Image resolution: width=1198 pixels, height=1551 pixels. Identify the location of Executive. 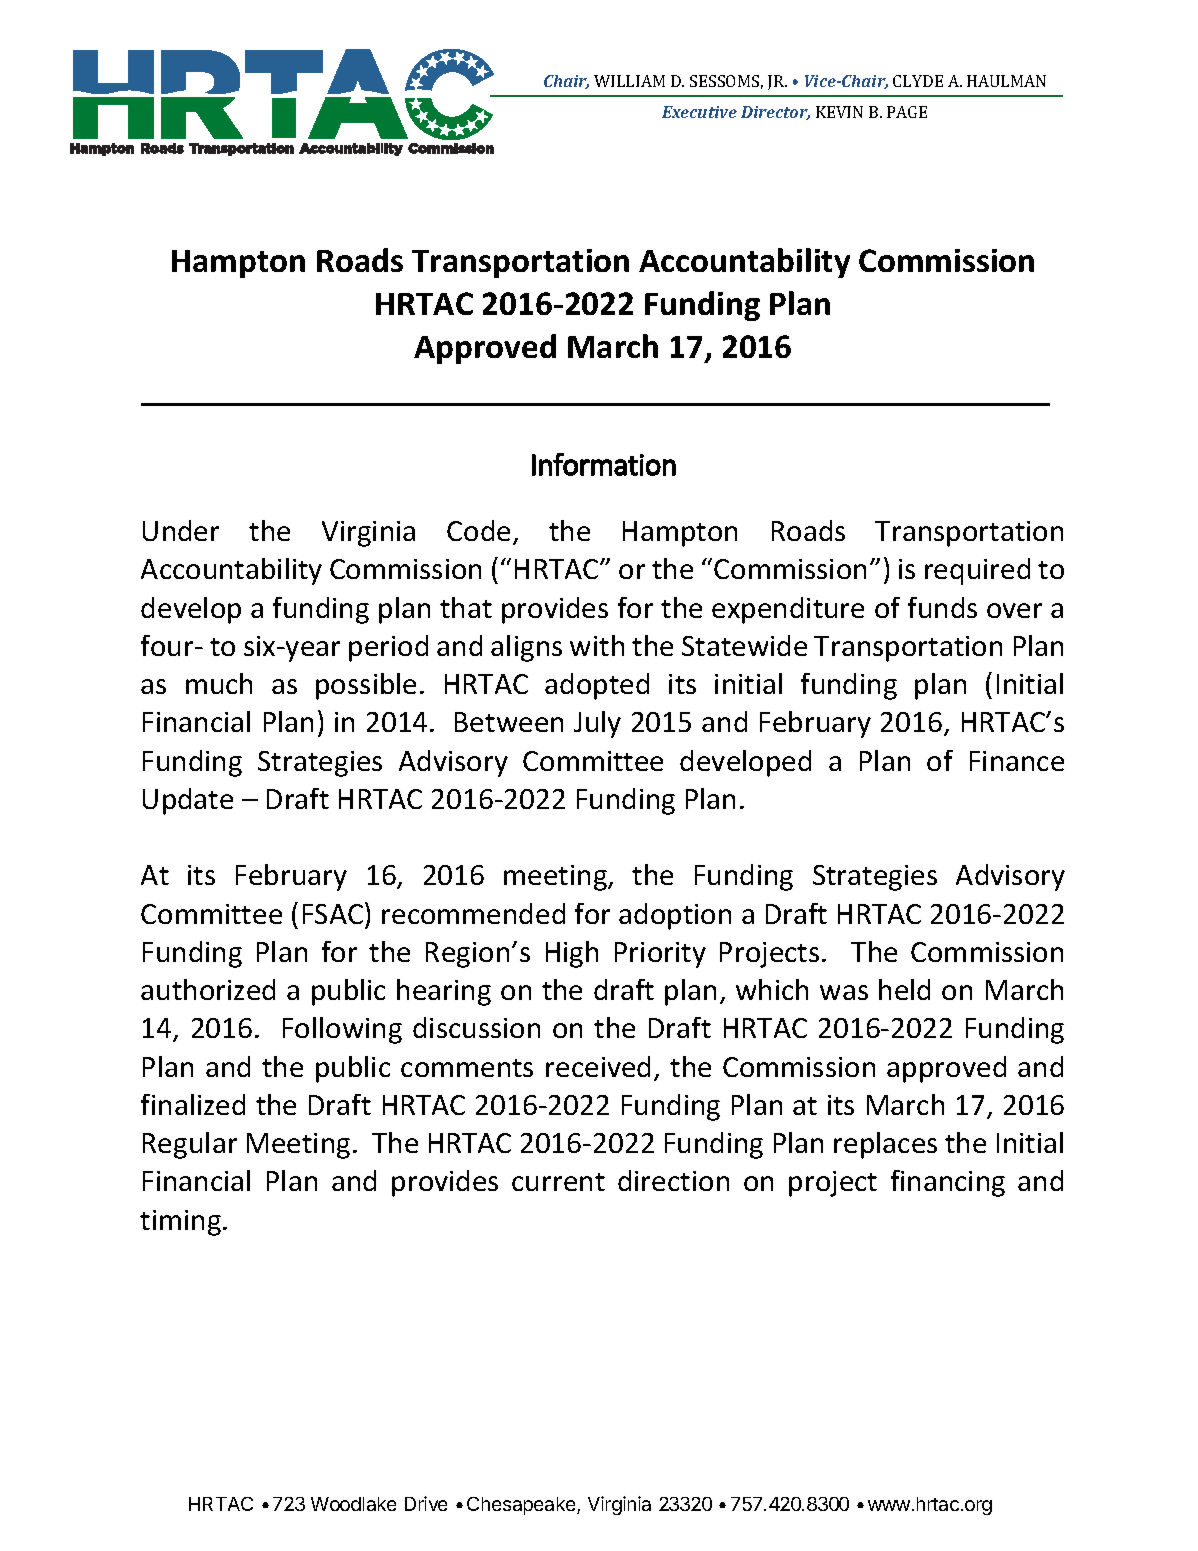
(699, 112).
